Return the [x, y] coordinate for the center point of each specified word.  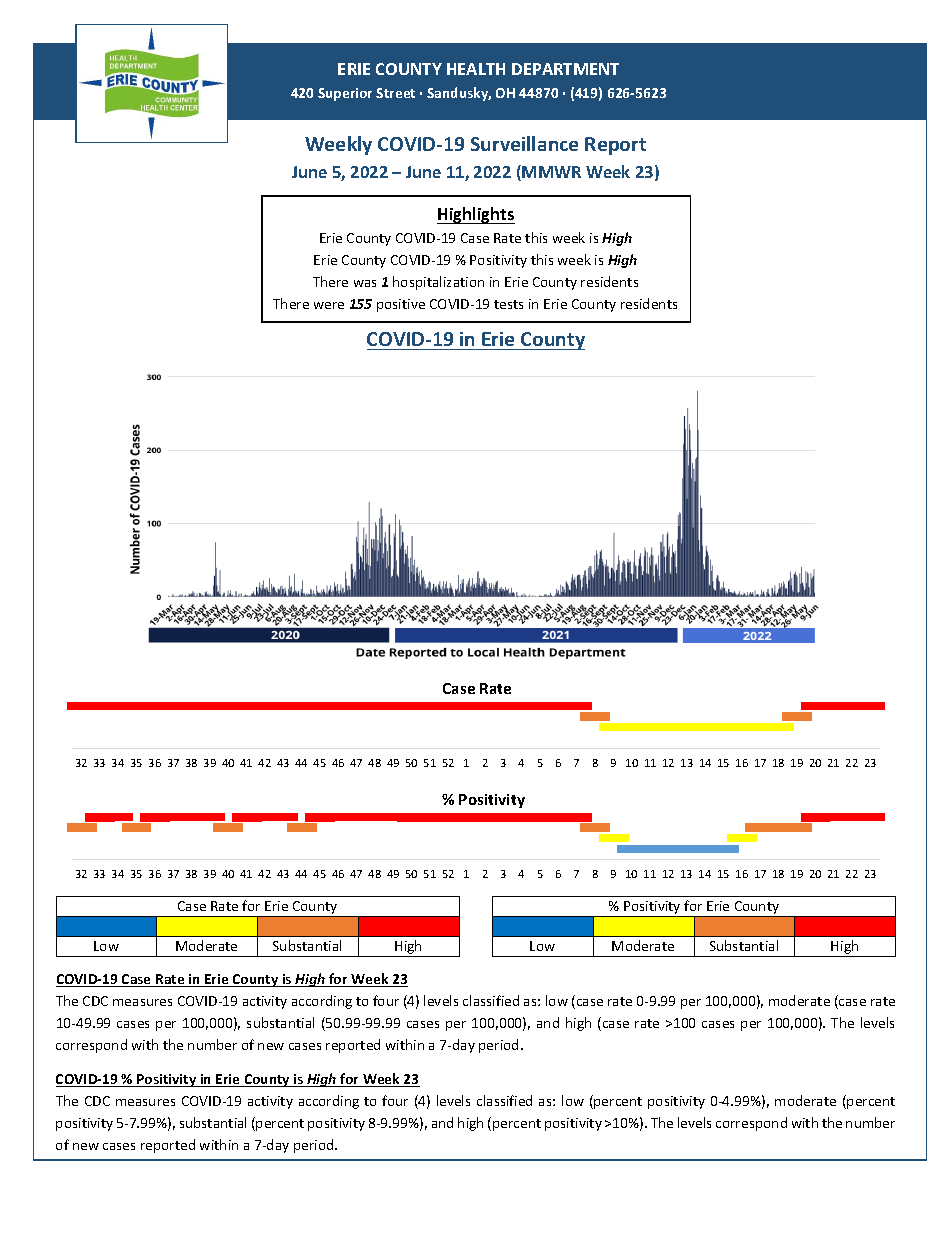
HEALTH [476, 69]
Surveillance [524, 143]
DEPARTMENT [565, 69]
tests [508, 304]
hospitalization [438, 283]
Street [395, 93]
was [365, 283]
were [329, 305]
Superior [345, 94]
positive [401, 305]
